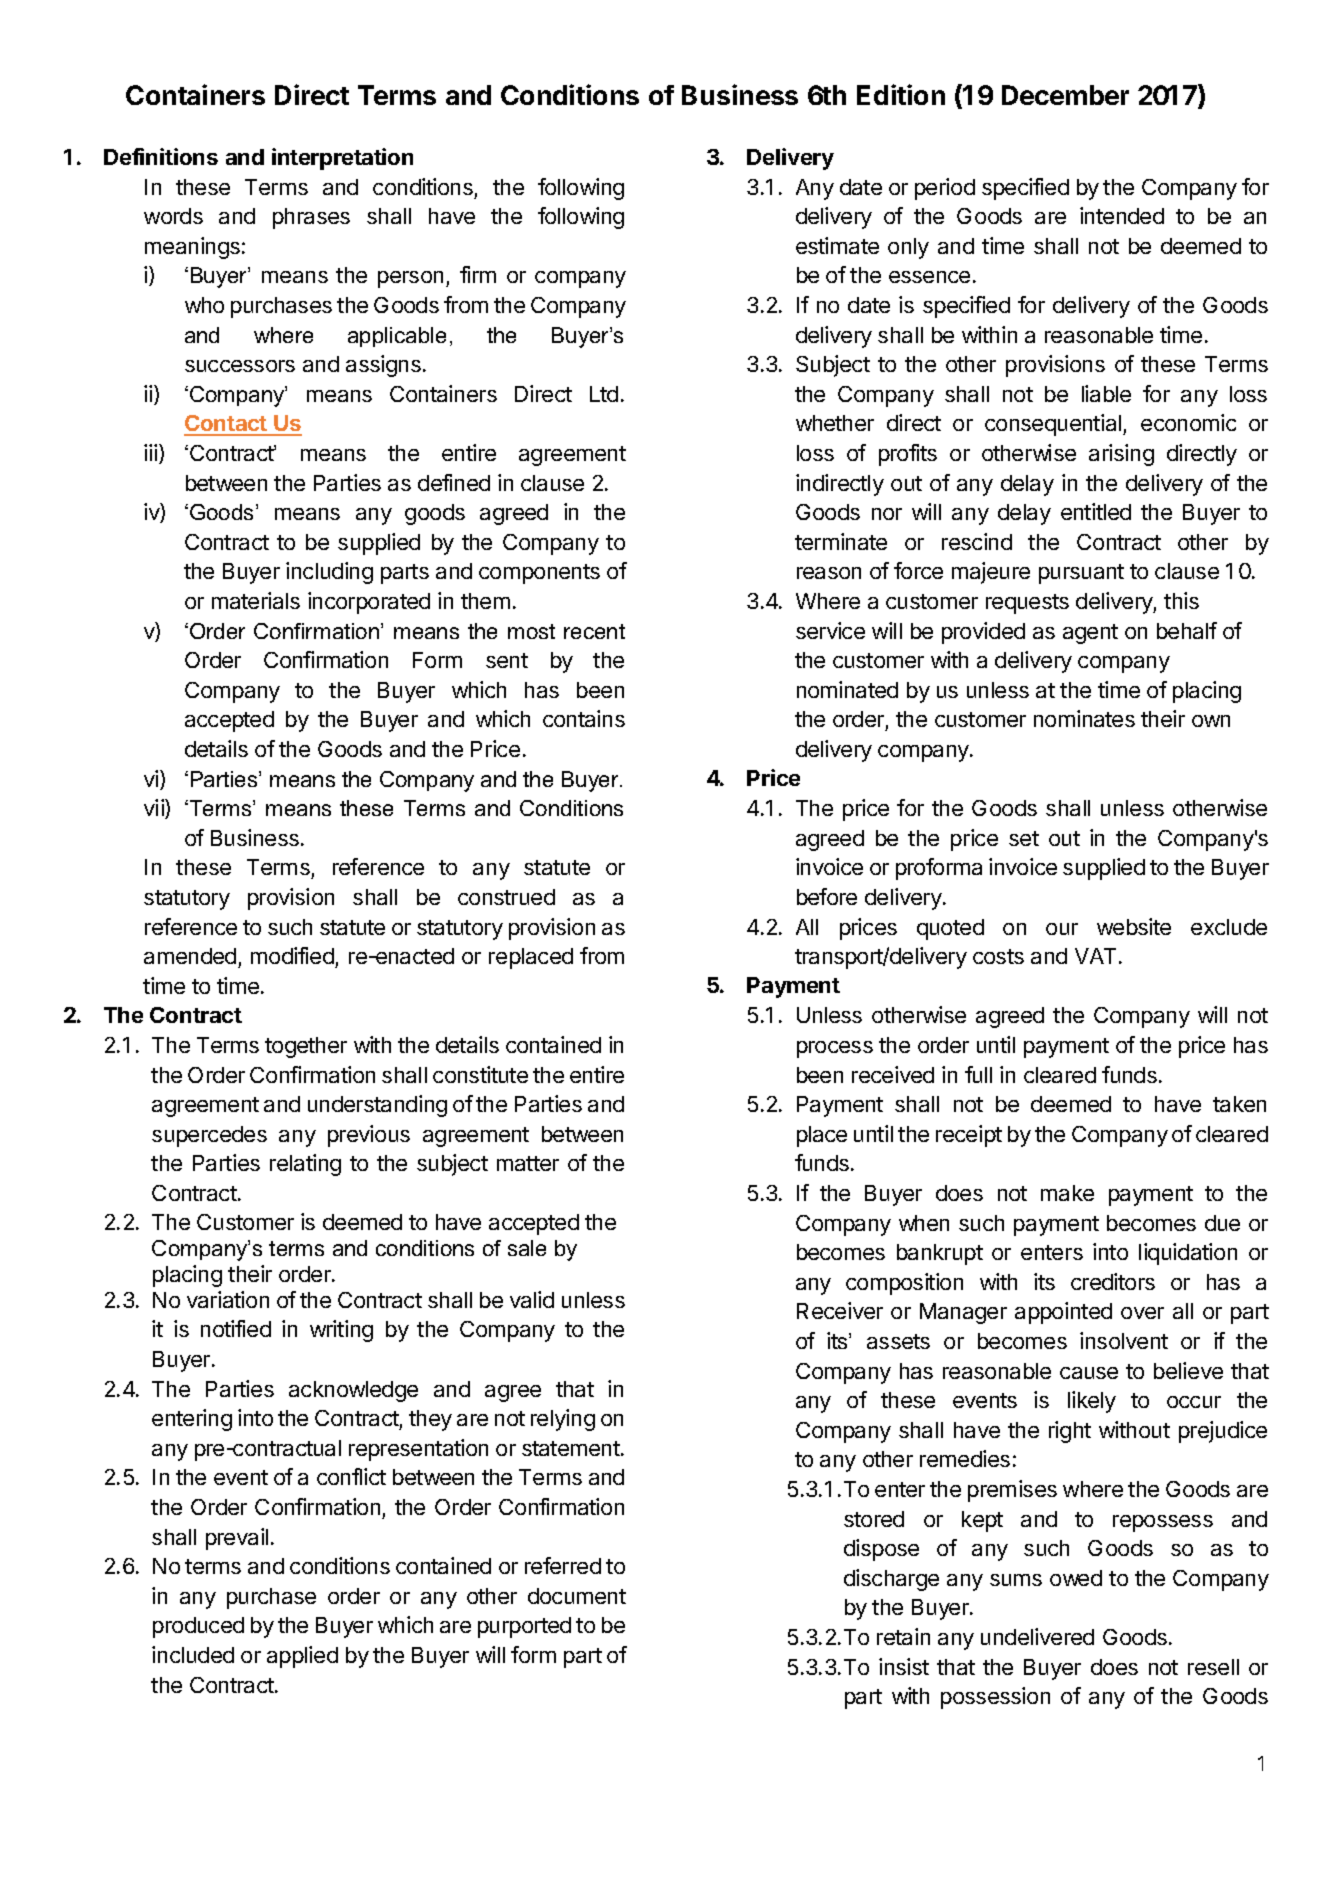 The height and width of the image is (1884, 1332). I want to click on relating, so click(305, 1165).
